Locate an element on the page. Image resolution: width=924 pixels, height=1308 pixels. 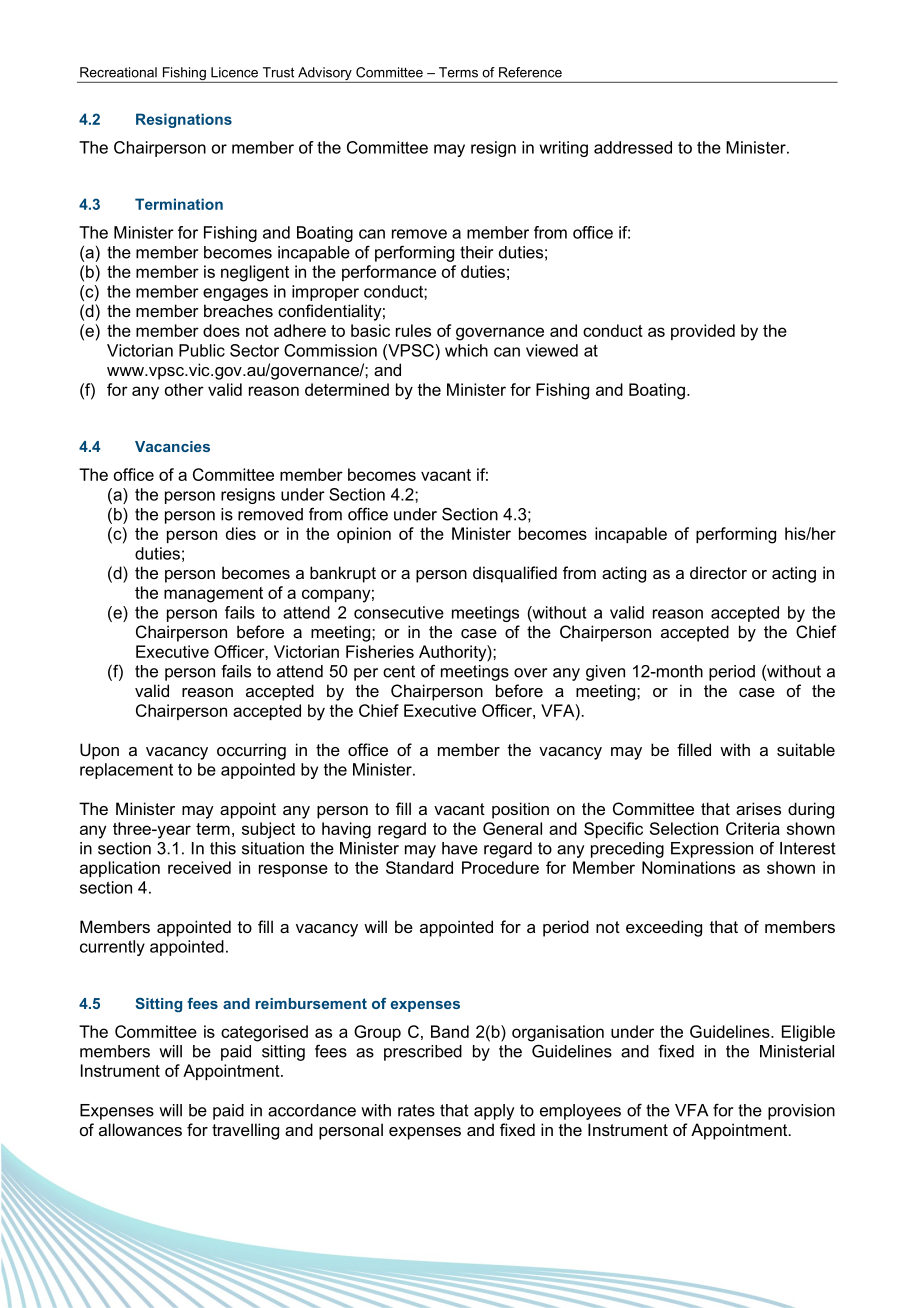
Public is located at coordinates (202, 350).
